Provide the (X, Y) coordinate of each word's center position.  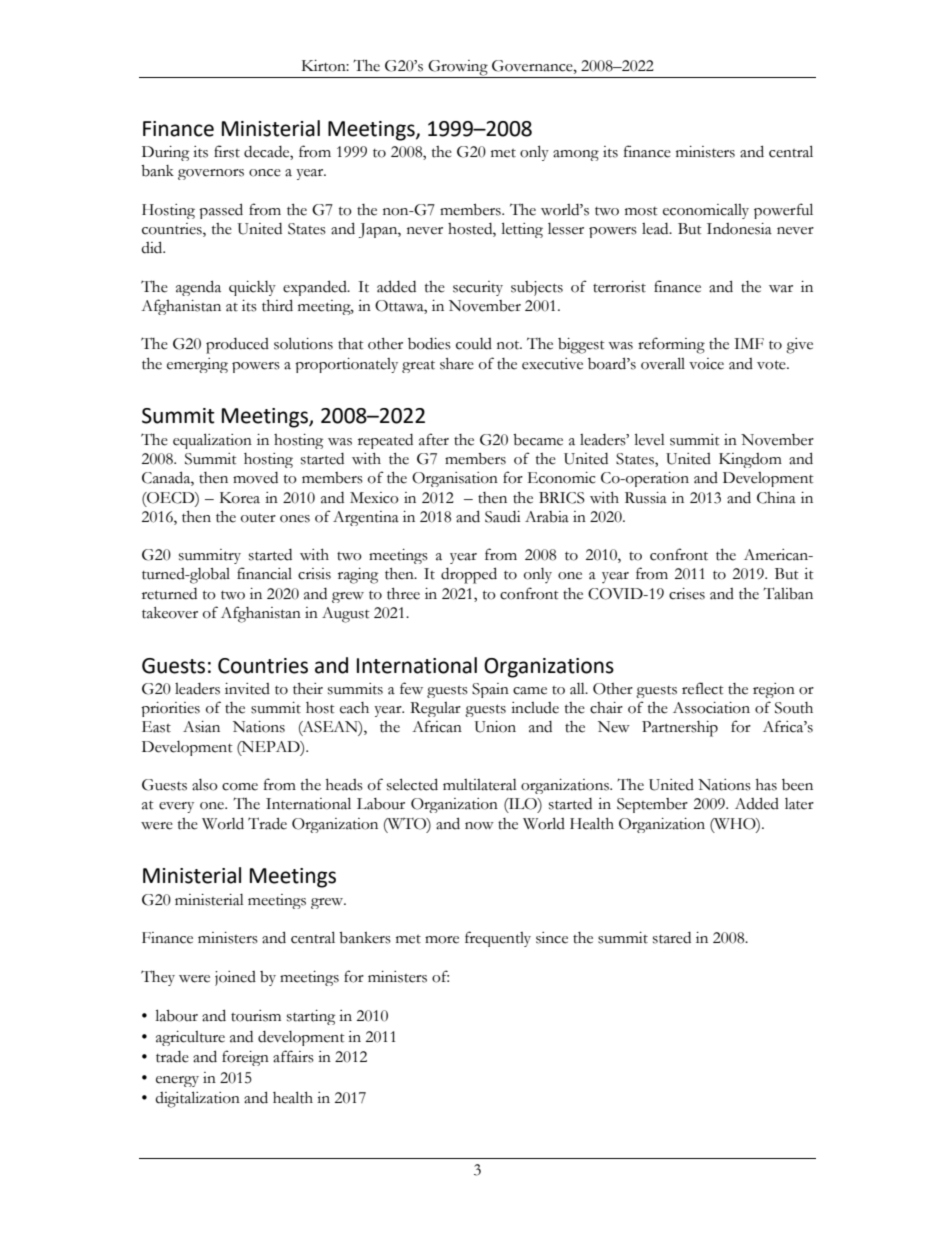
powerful (783, 211)
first (227, 151)
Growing (458, 69)
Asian (201, 727)
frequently (498, 939)
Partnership (680, 729)
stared (672, 938)
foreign (245, 1058)
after (434, 439)
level (650, 439)
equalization (212, 441)
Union (495, 727)
